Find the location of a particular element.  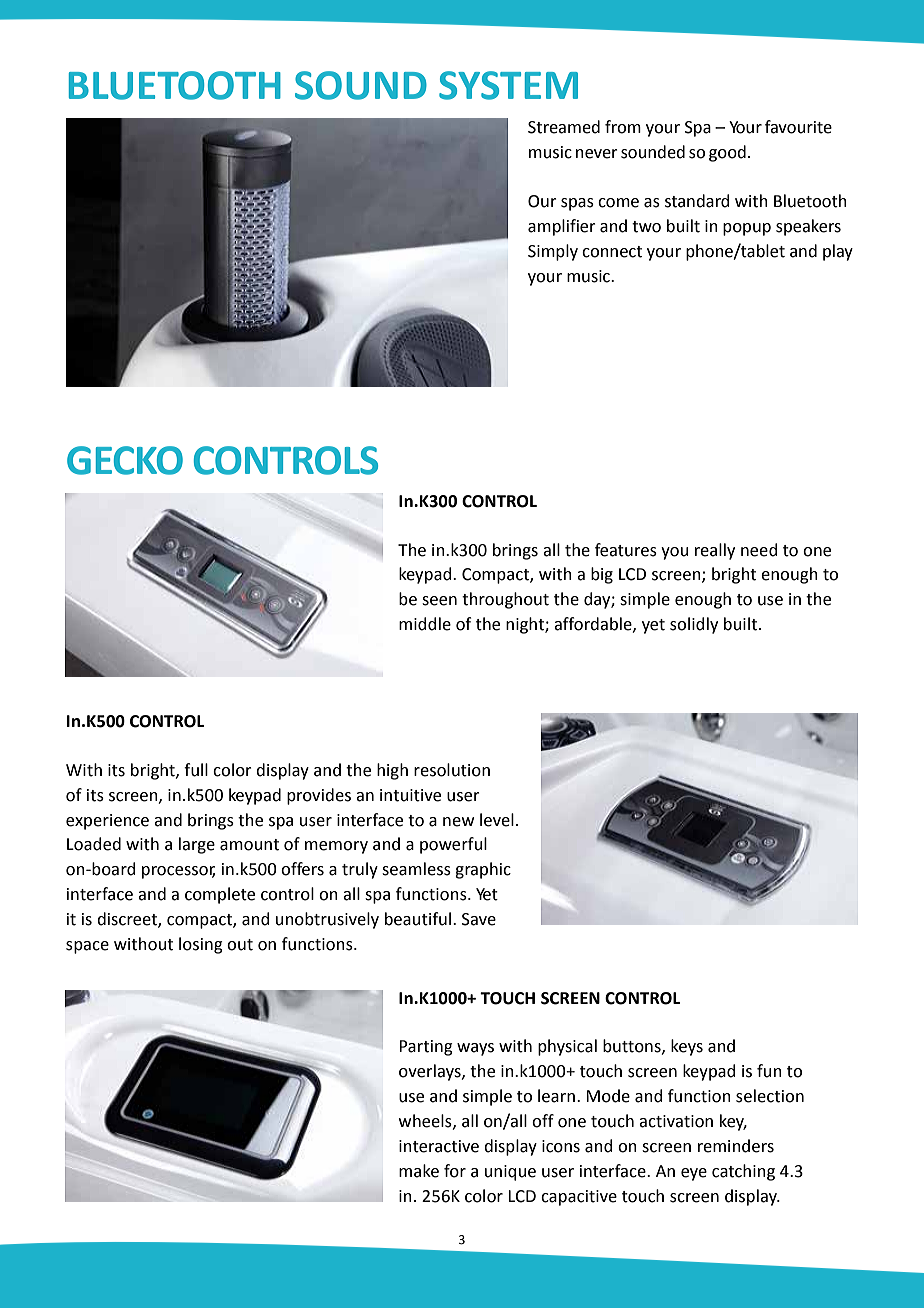

catching is located at coordinates (743, 1172).
